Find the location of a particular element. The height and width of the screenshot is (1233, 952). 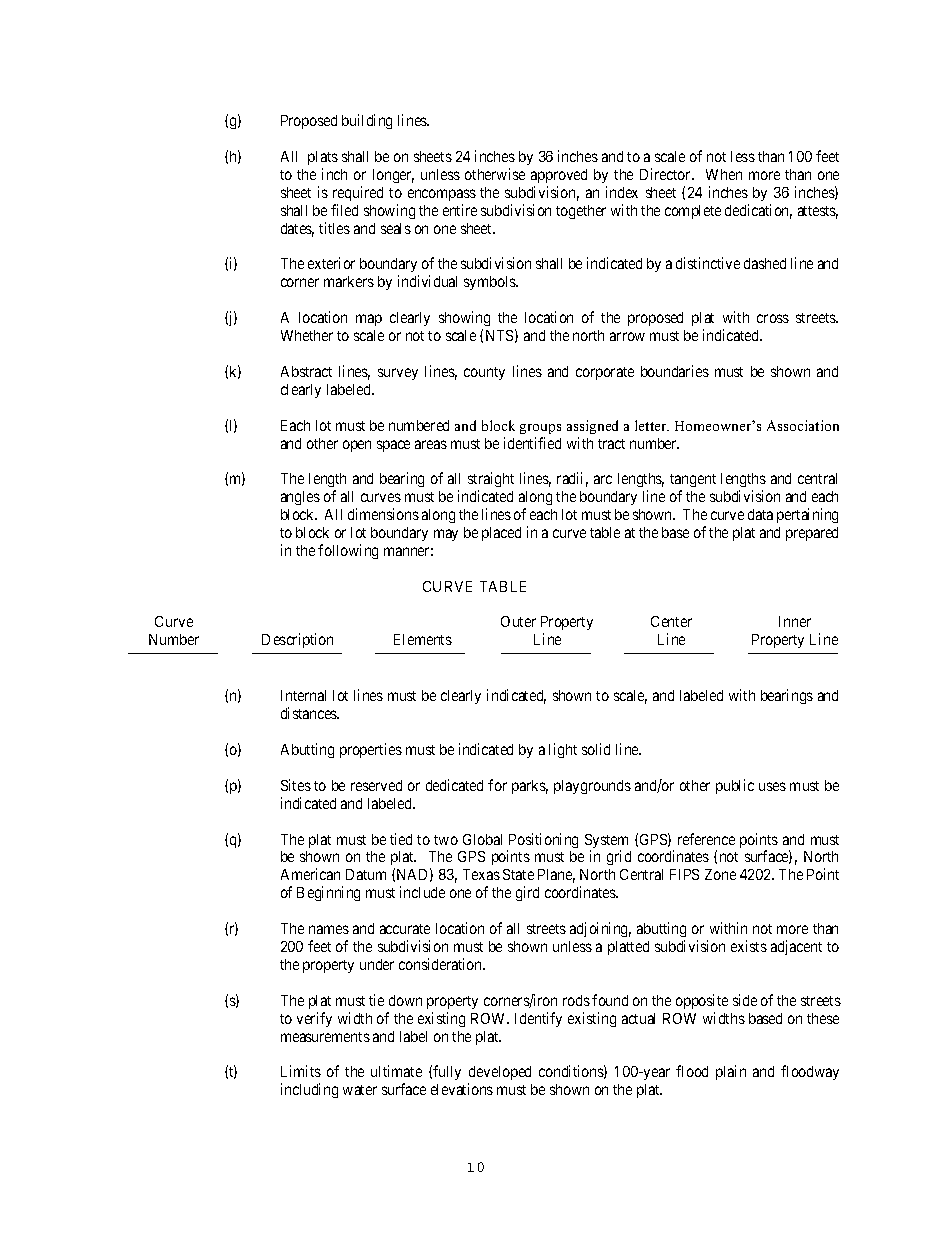

uses is located at coordinates (772, 786).
